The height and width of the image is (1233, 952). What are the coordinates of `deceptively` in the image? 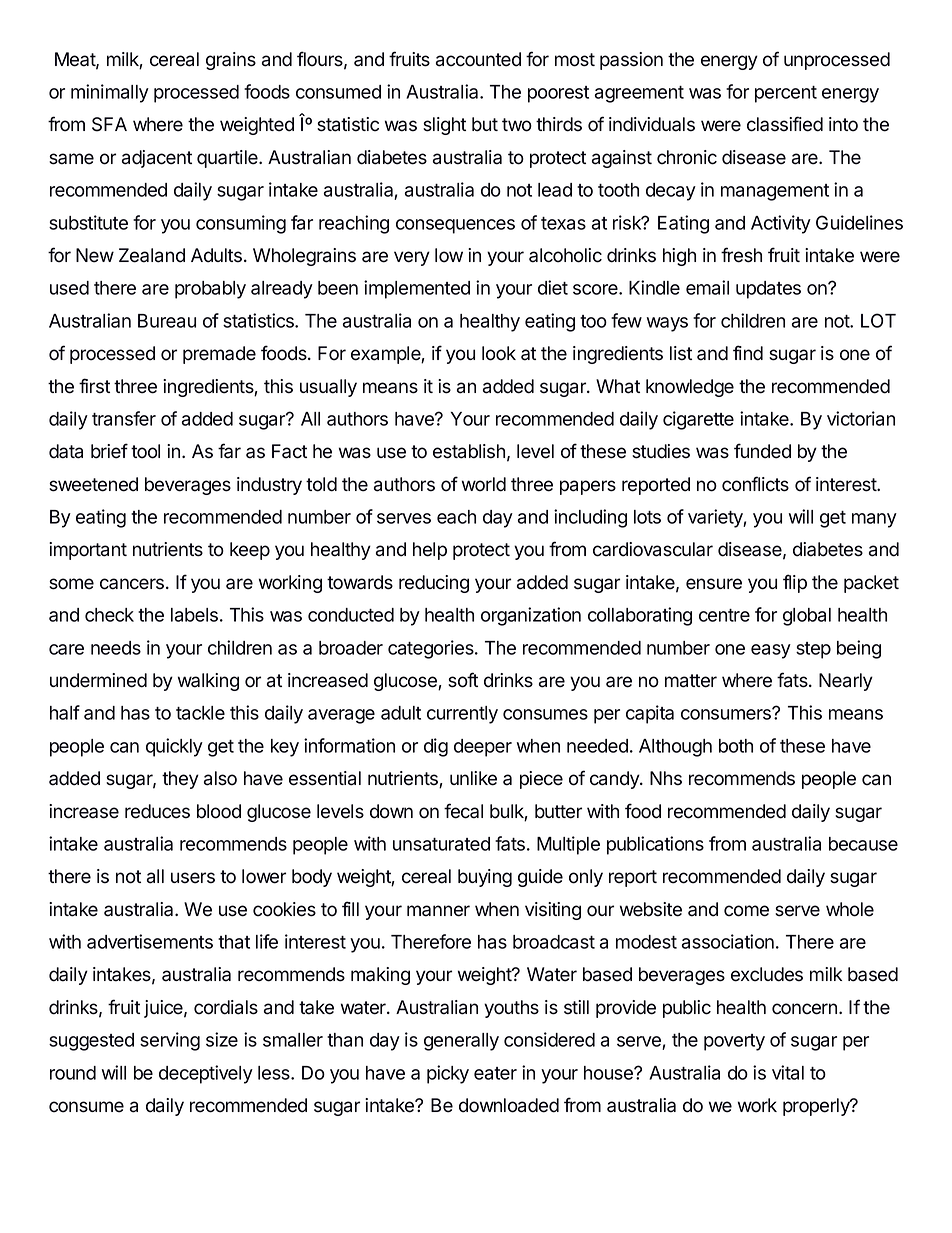 It's located at (206, 1074).
